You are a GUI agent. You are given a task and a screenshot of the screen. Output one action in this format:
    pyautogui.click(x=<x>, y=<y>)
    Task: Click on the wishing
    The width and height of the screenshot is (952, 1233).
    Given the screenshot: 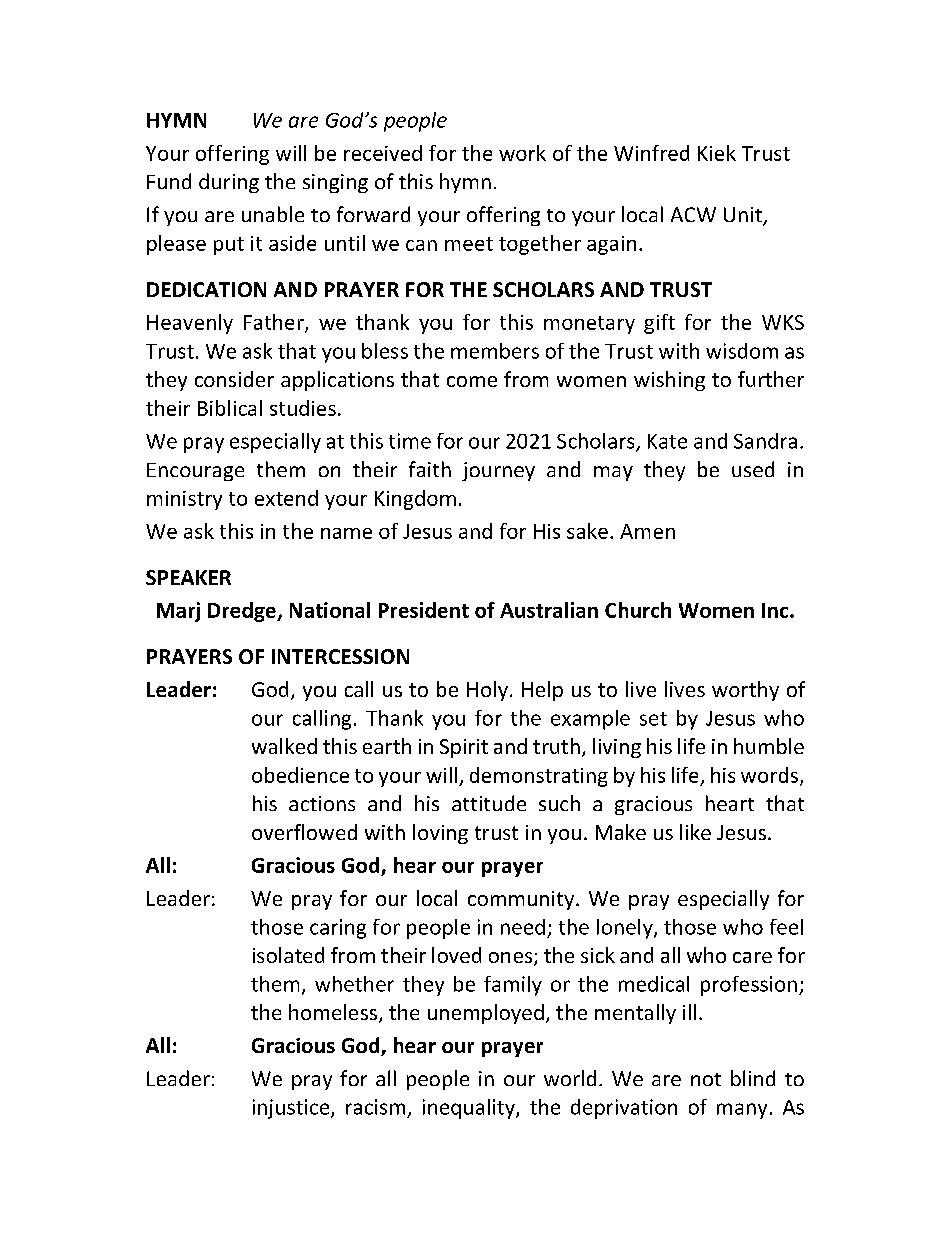 What is the action you would take?
    pyautogui.click(x=669, y=381)
